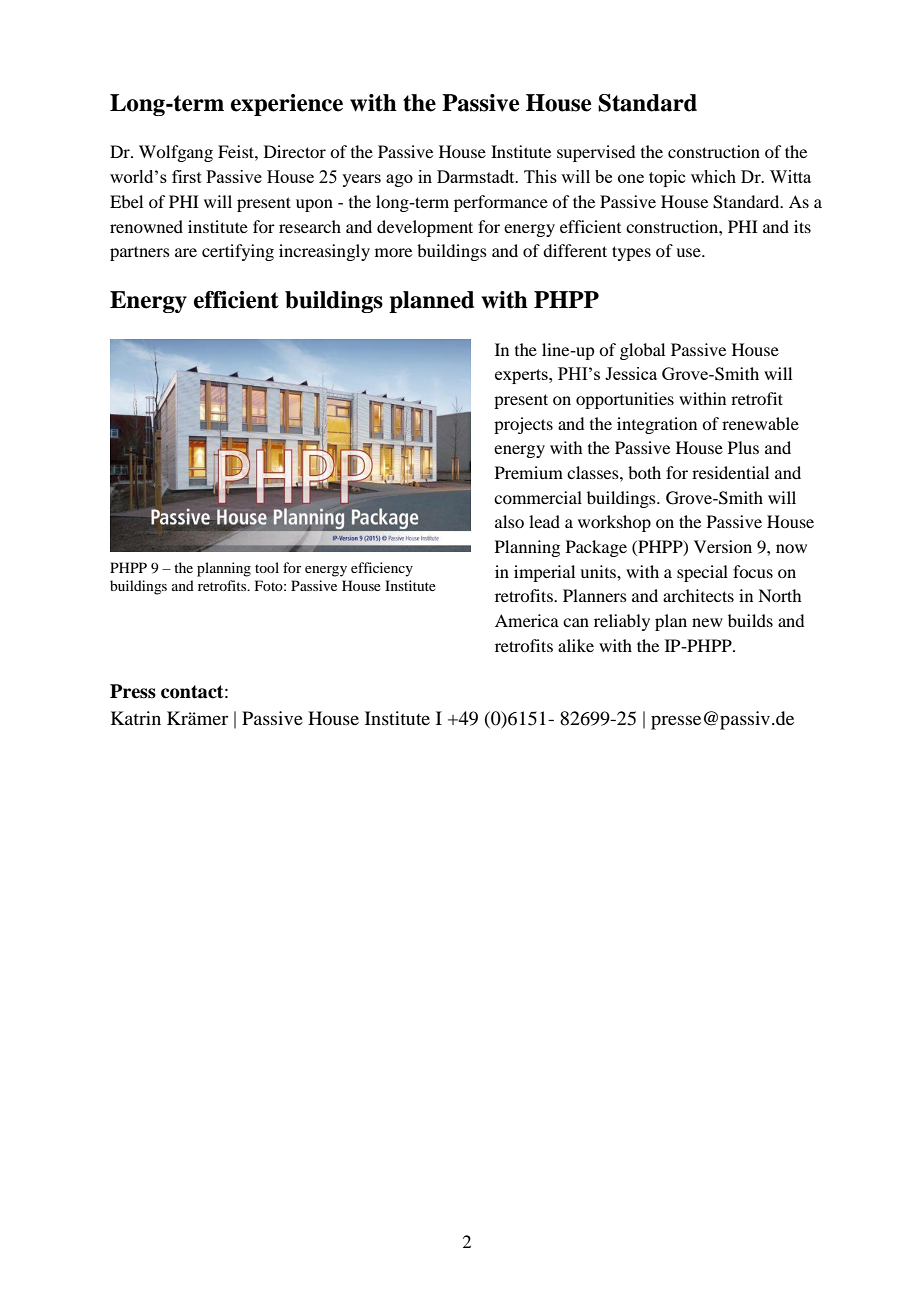 The width and height of the screenshot is (924, 1308). I want to click on experts, so click(522, 376).
